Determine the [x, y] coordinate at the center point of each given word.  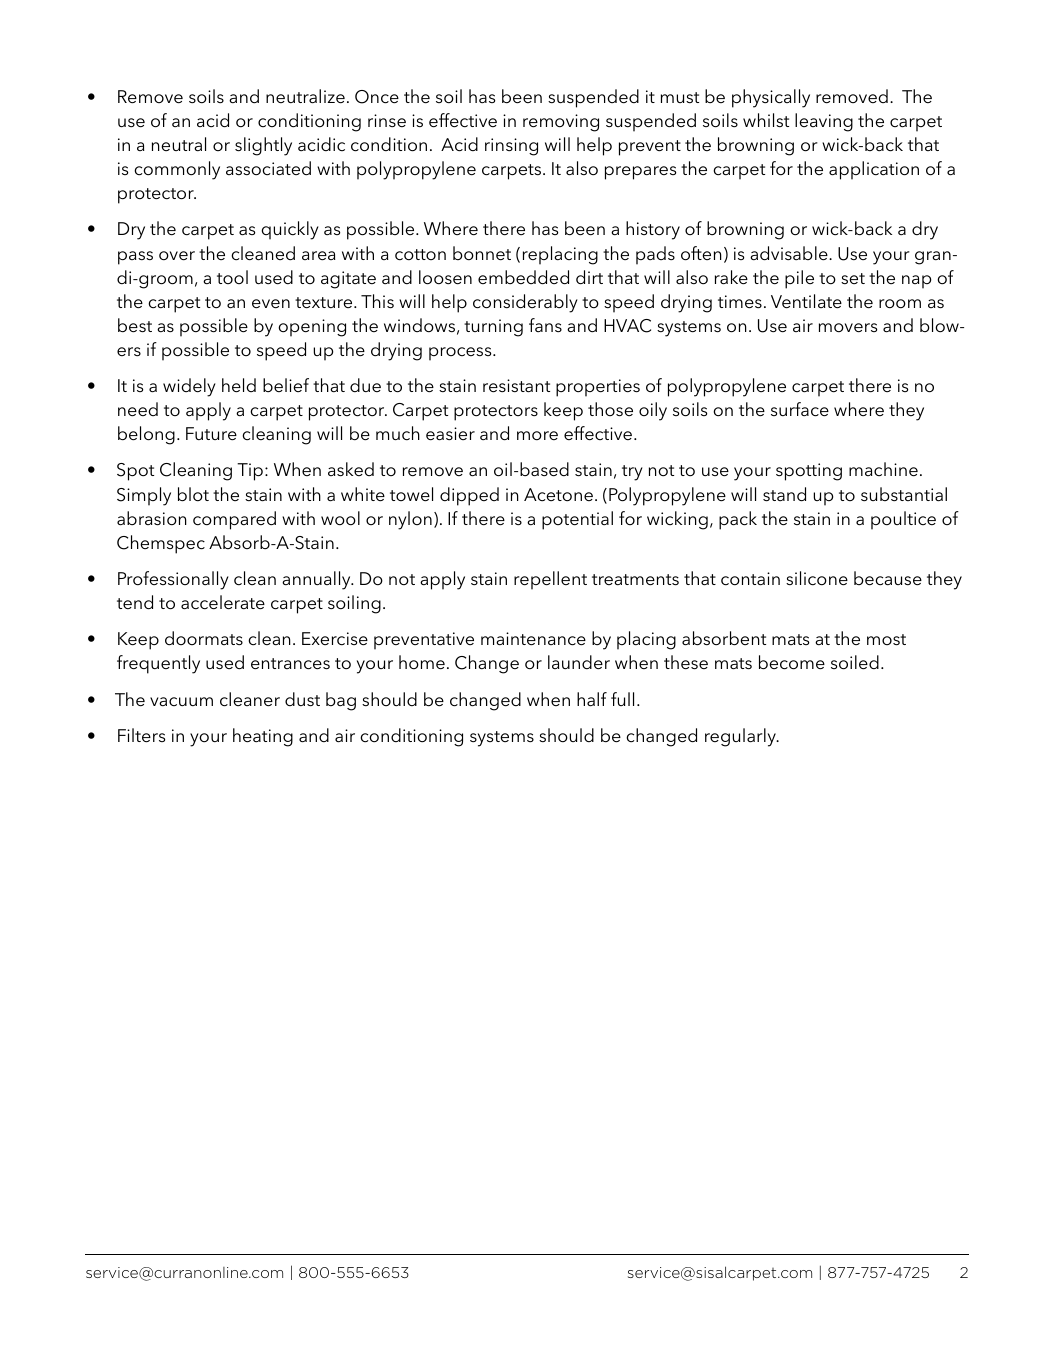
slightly [263, 146]
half [592, 699]
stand [784, 494]
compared [234, 520]
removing [561, 123]
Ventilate [806, 301]
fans [545, 325]
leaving [824, 122]
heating [263, 737]
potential [577, 520]
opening [312, 328]
